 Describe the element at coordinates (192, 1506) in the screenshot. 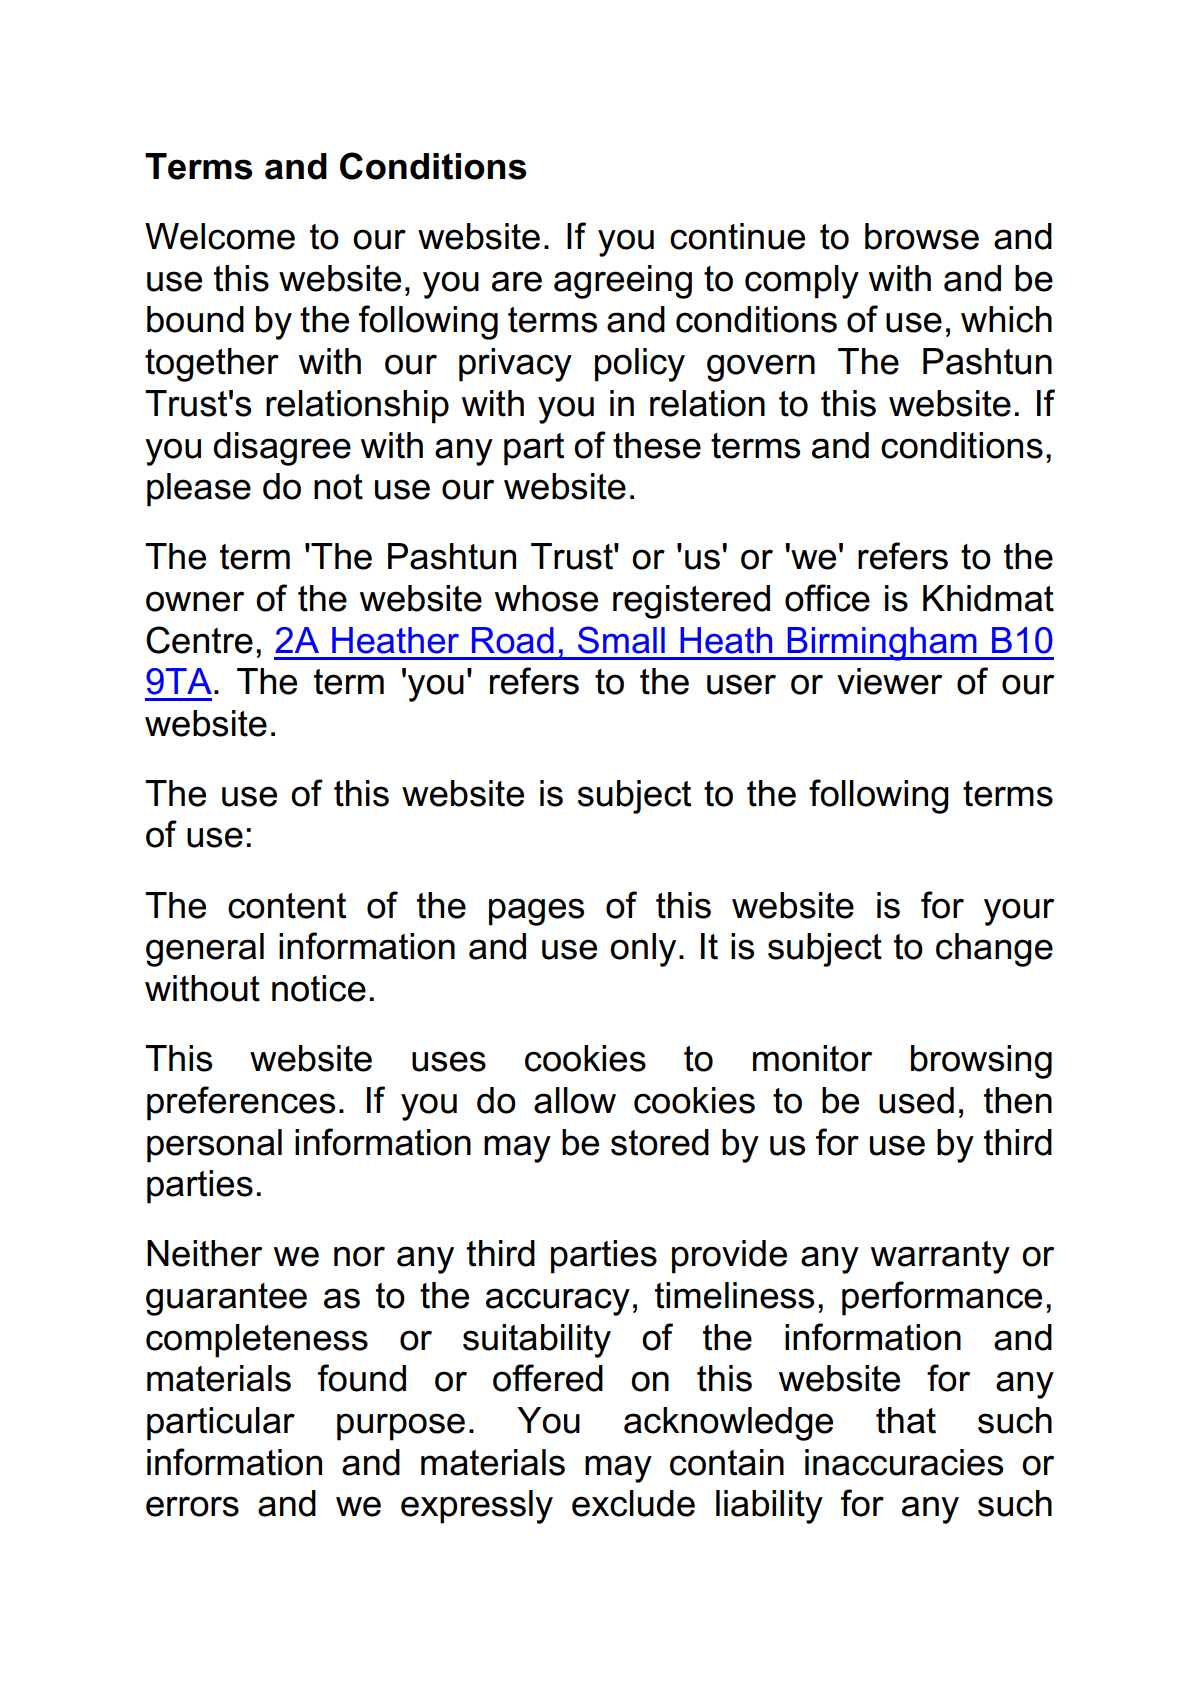

I see `errors` at that location.
